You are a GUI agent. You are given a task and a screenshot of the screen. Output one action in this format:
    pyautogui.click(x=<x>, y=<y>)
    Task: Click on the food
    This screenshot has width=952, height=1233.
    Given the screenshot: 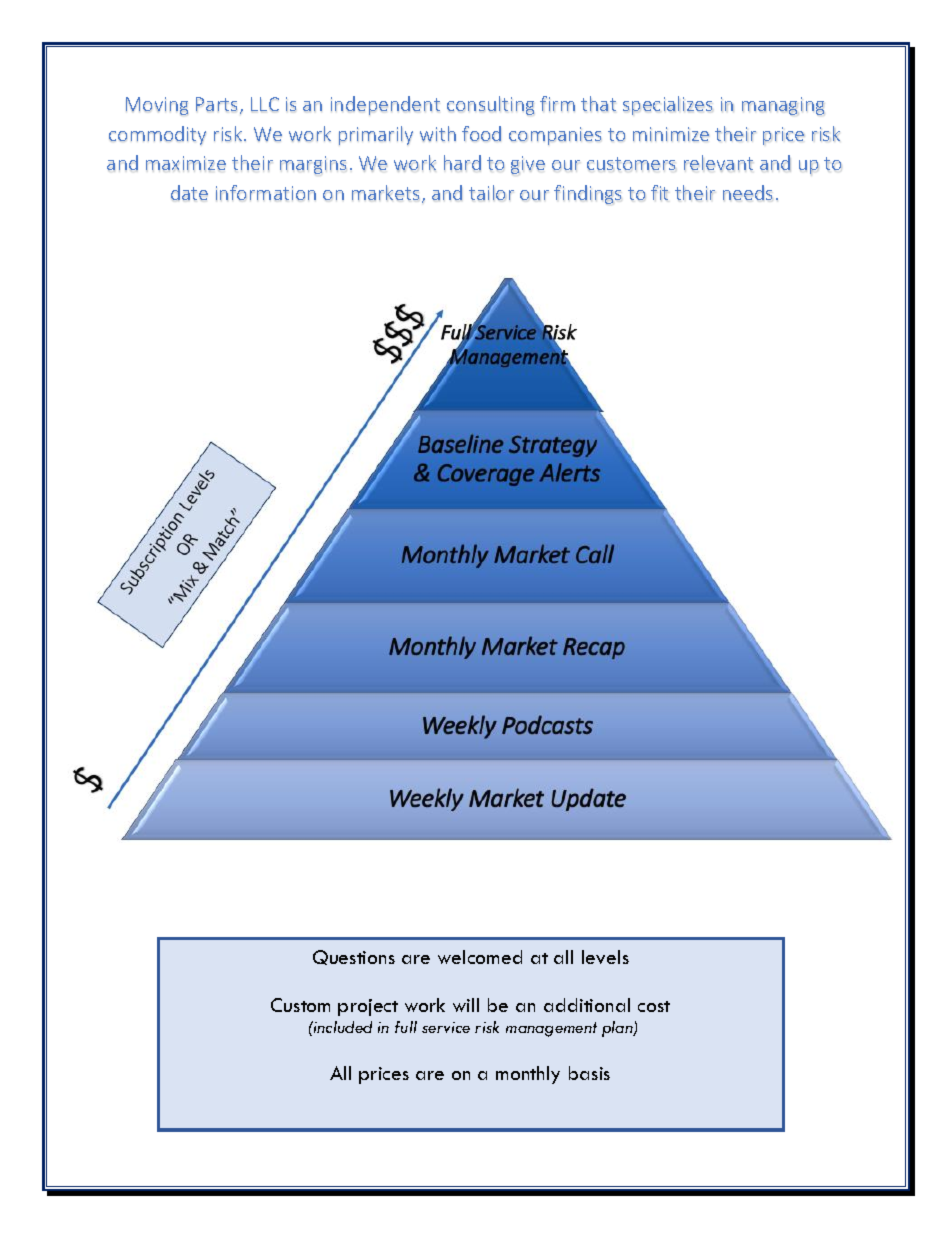 What is the action you would take?
    pyautogui.click(x=481, y=133)
